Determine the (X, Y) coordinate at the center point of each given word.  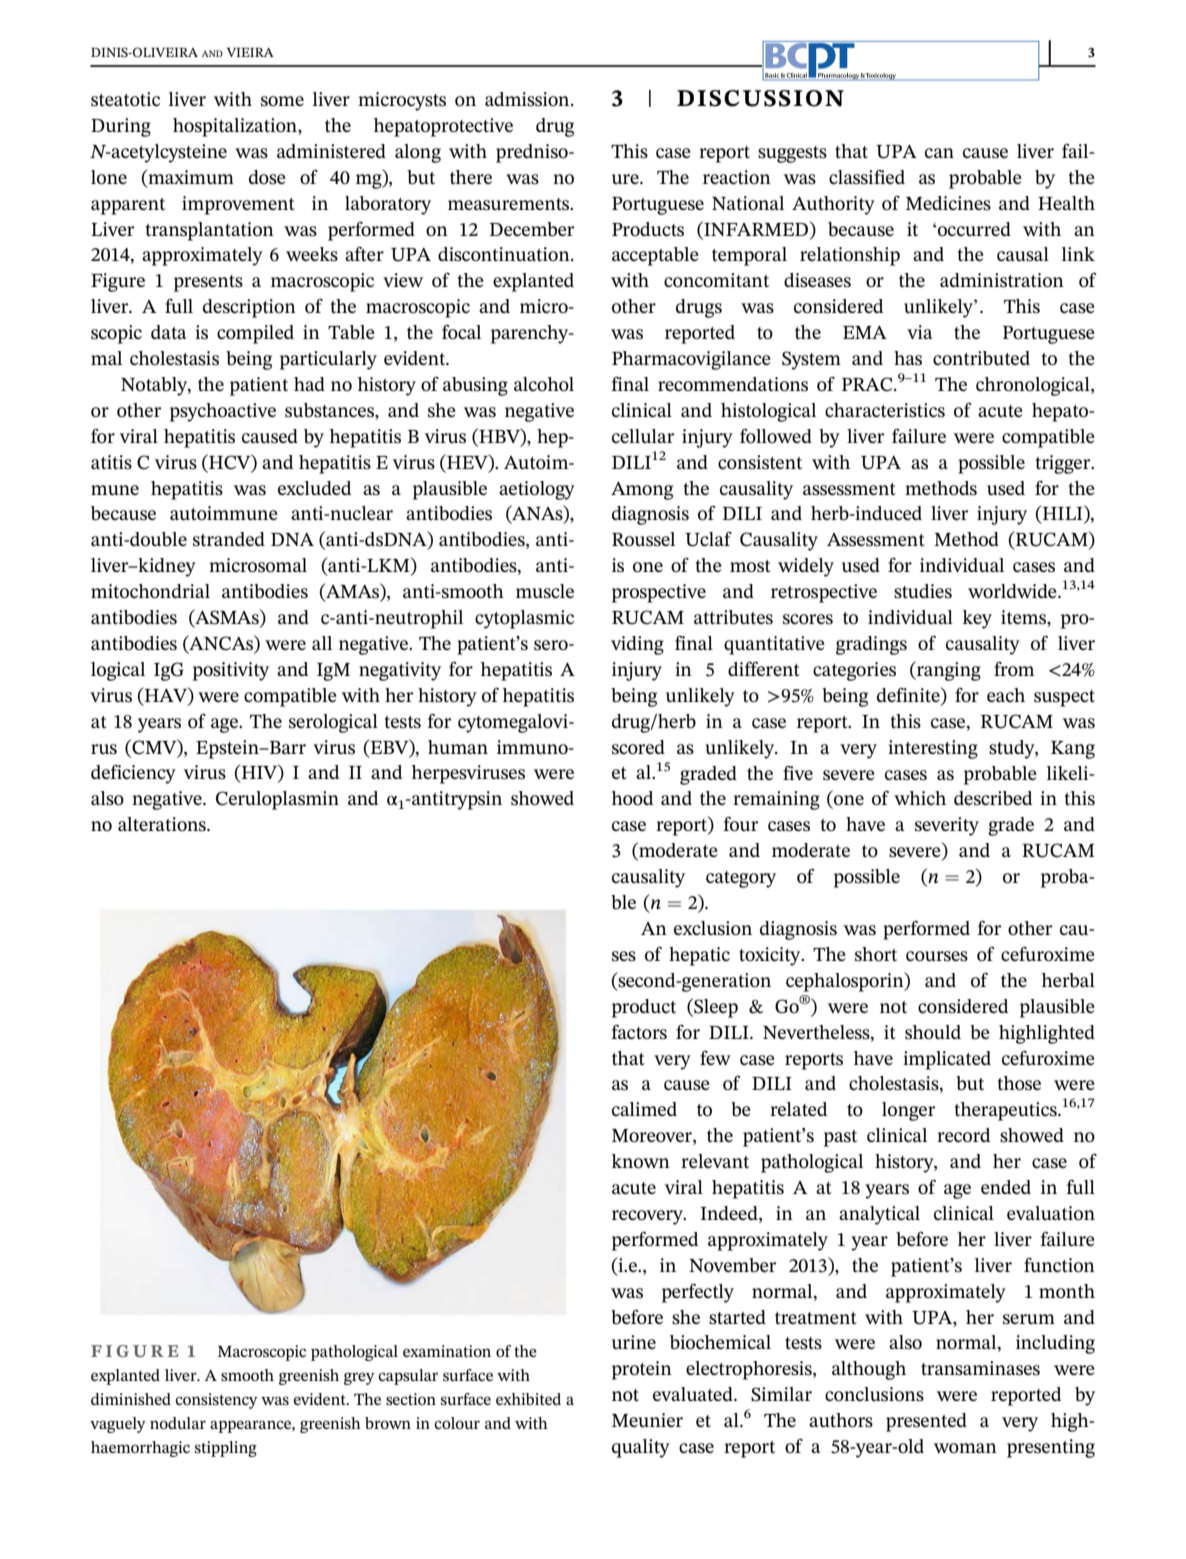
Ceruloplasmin (277, 800)
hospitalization (236, 127)
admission (528, 99)
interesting (933, 749)
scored (638, 747)
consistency (216, 1401)
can (939, 153)
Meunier (647, 1420)
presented (926, 1422)
